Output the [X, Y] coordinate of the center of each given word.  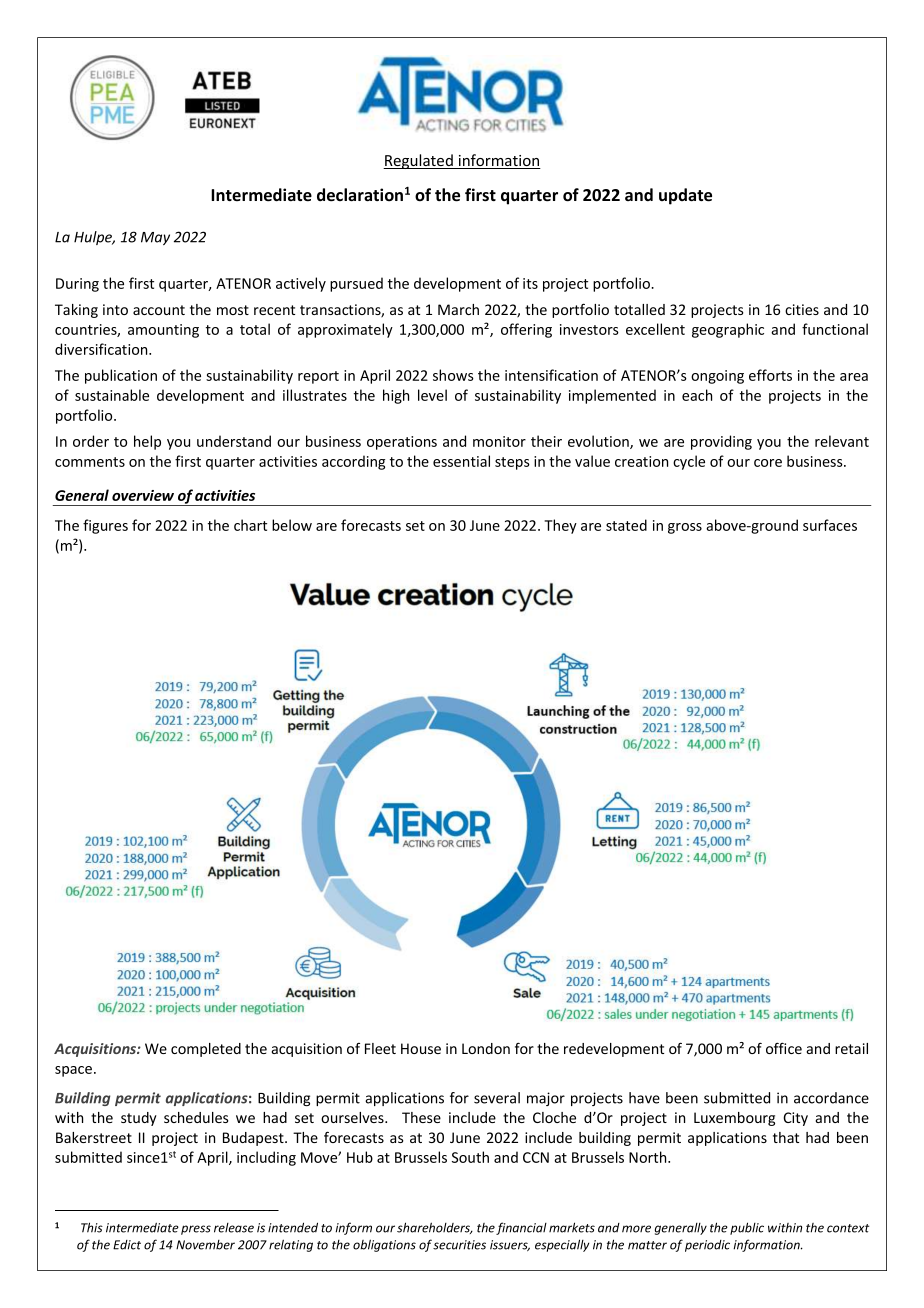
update [685, 196]
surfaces [830, 525]
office [784, 1048]
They [560, 526]
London [486, 1048]
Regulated [419, 161]
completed [206, 1050]
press [196, 1230]
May [155, 238]
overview [143, 495]
